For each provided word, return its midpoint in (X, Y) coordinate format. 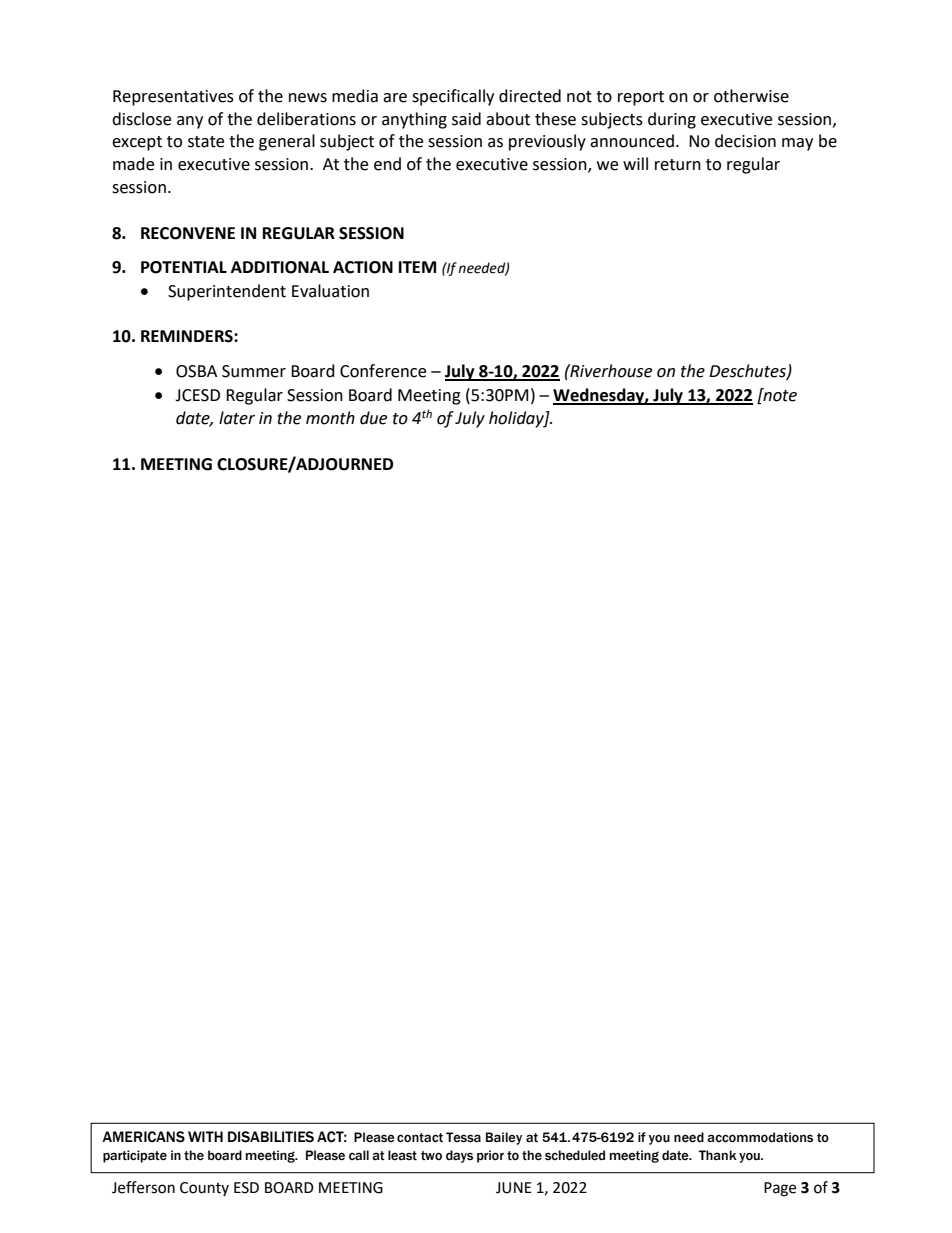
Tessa (463, 1137)
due (373, 418)
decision (745, 141)
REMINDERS (188, 336)
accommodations (760, 1137)
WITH (205, 1136)
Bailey (504, 1138)
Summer (254, 371)
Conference (383, 371)
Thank (718, 1155)
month (330, 418)
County (204, 1189)
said (466, 119)
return (678, 165)
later (237, 418)
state (206, 142)
